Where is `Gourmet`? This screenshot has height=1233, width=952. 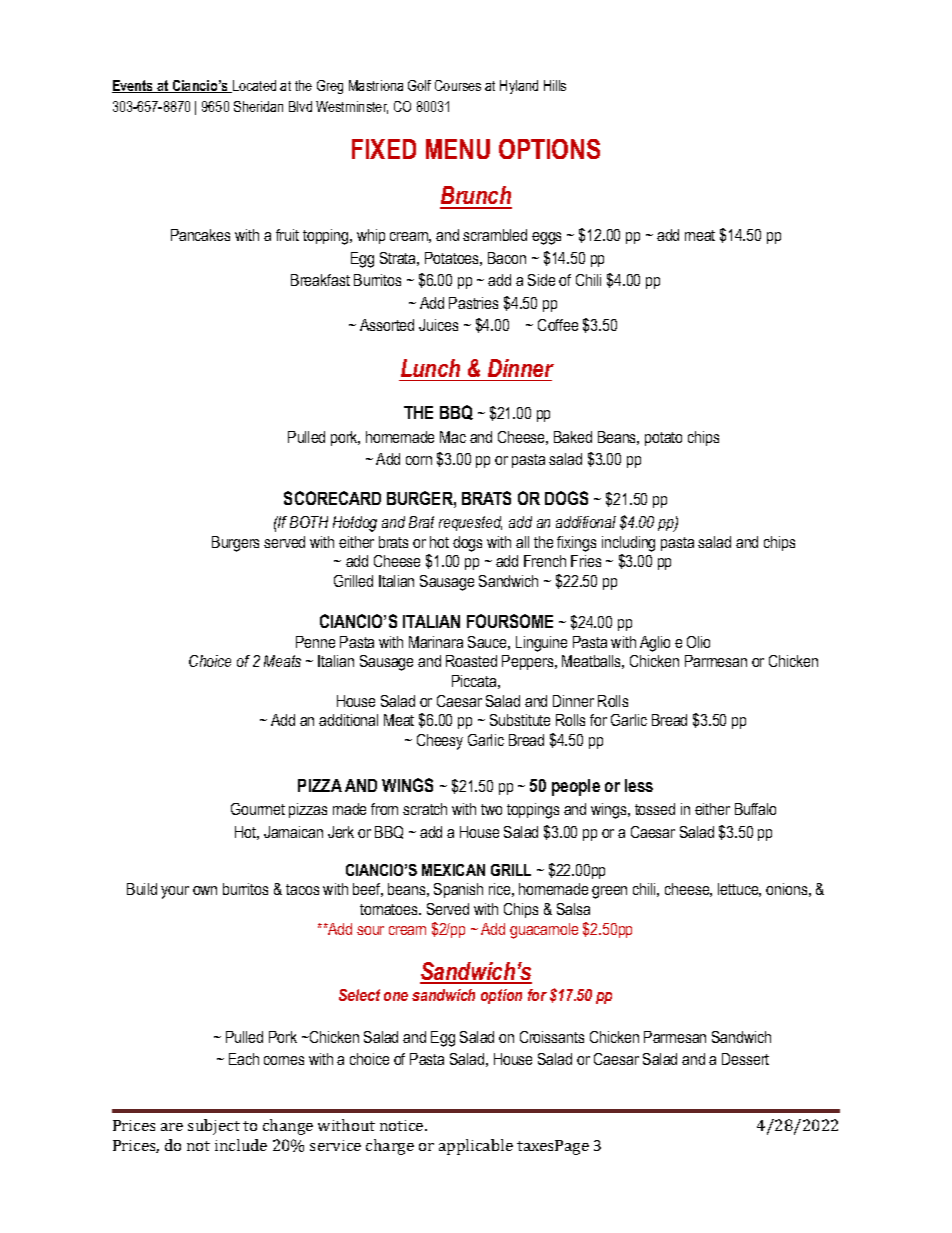
Gourmet is located at coordinates (258, 809).
